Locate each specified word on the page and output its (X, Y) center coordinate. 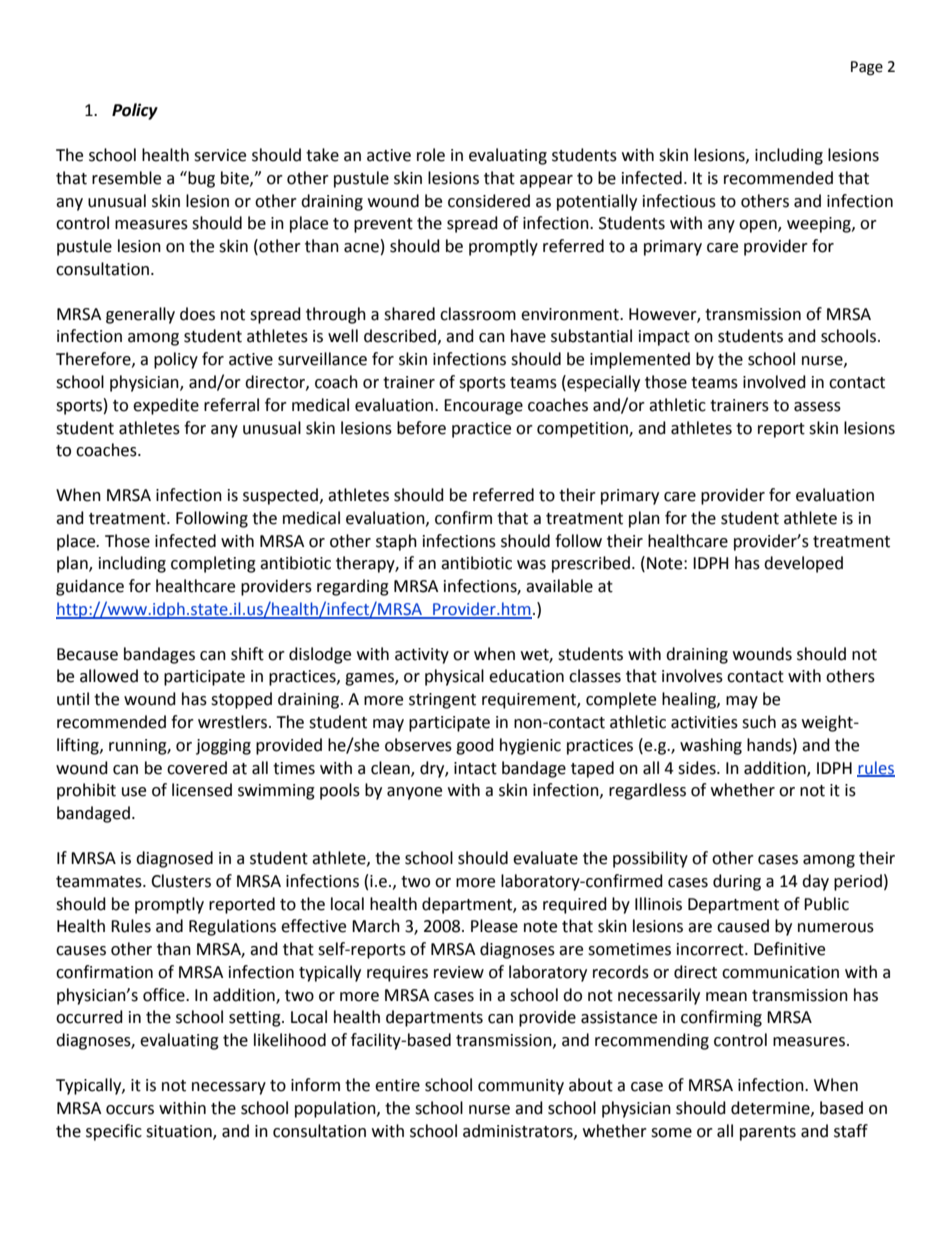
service (220, 155)
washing (711, 746)
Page (867, 68)
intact (475, 768)
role (431, 155)
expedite (166, 406)
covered (197, 768)
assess (817, 407)
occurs (130, 1110)
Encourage (483, 407)
